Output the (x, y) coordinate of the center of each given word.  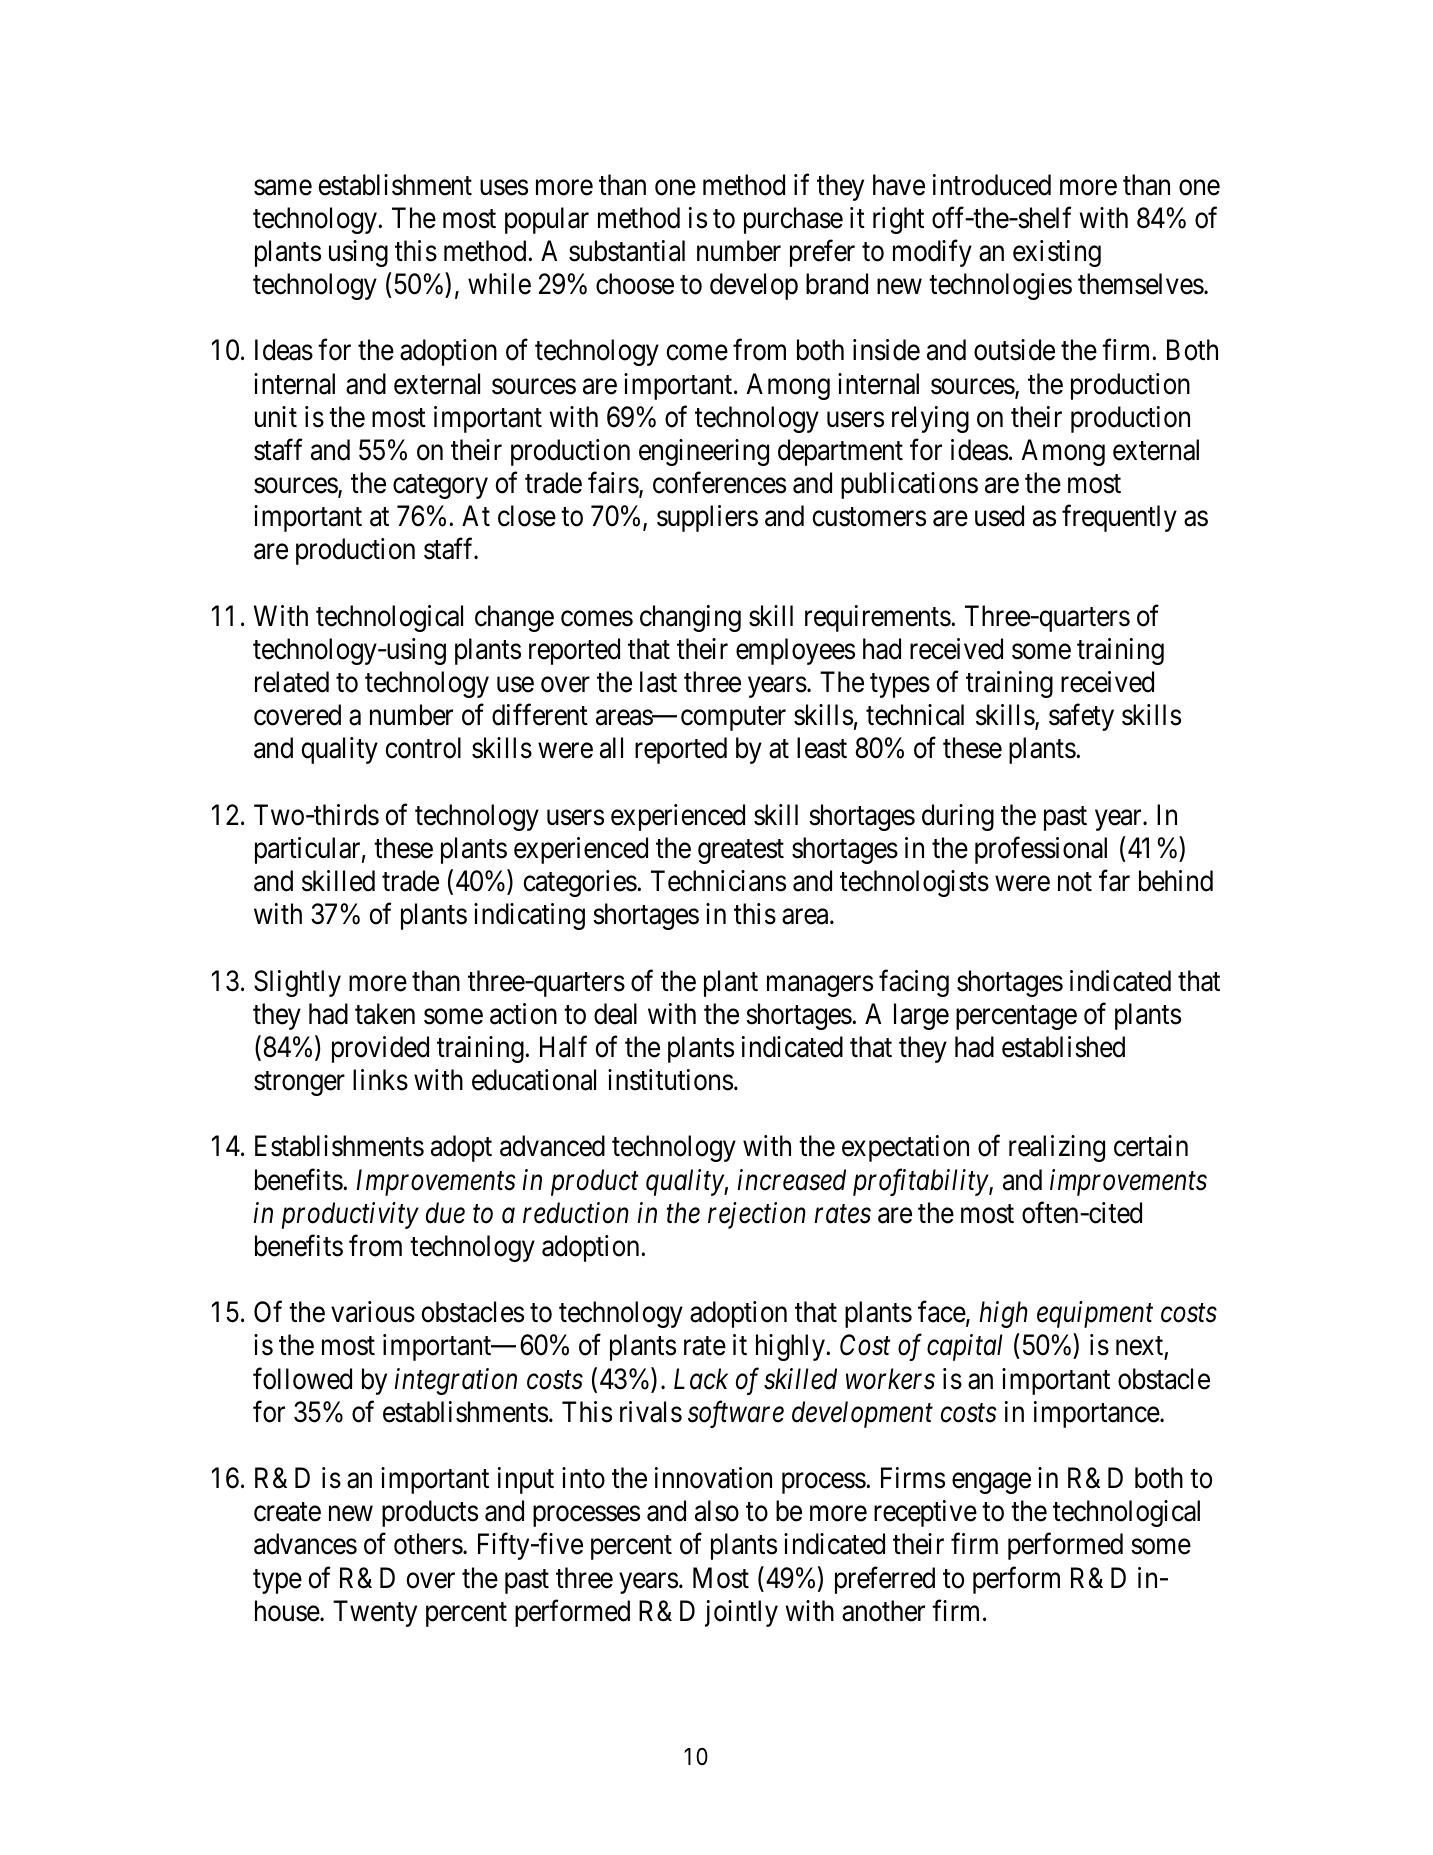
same (283, 188)
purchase (793, 220)
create (287, 1512)
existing (1057, 253)
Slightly (297, 983)
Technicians (718, 881)
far (1114, 881)
